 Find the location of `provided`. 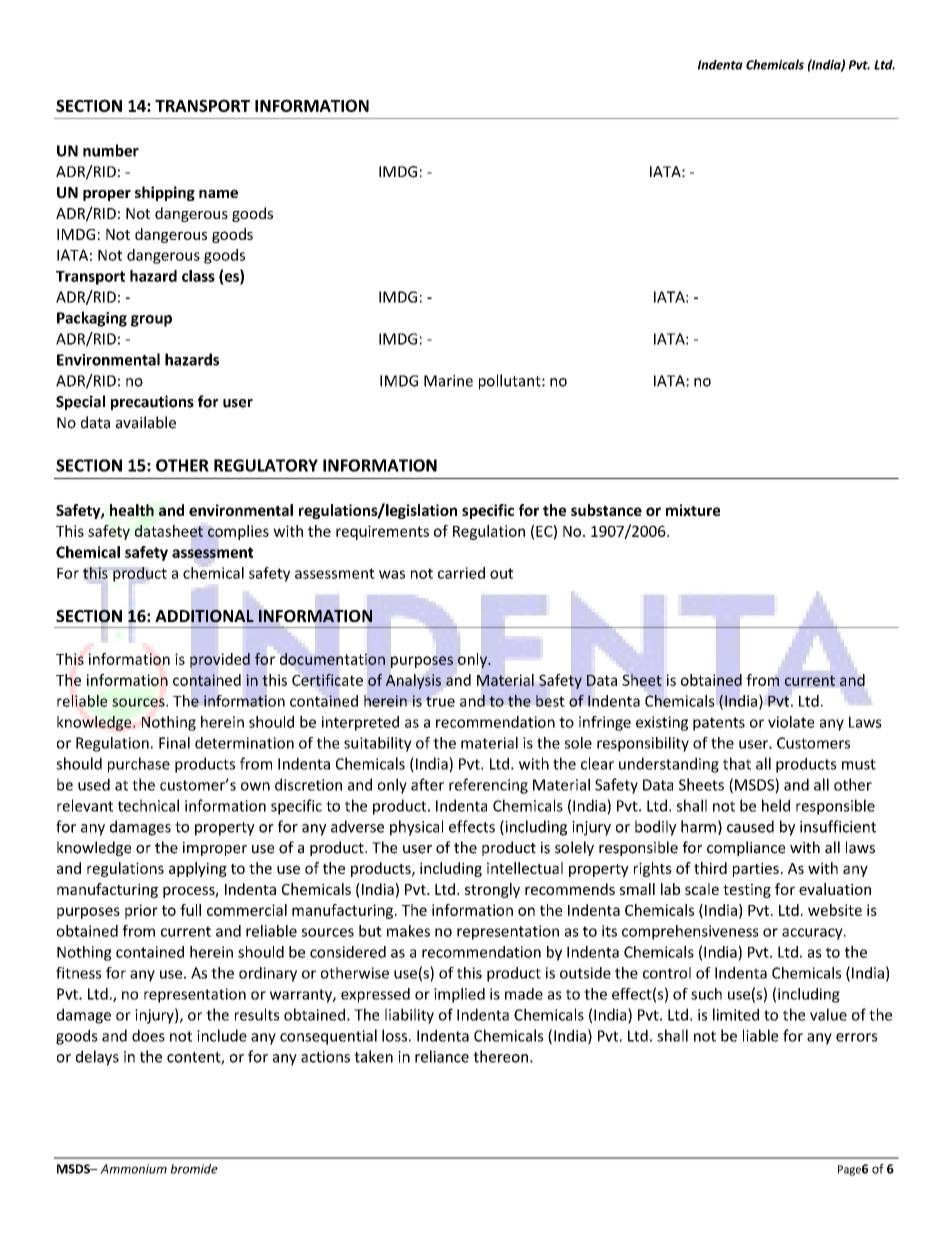

provided is located at coordinates (220, 660).
